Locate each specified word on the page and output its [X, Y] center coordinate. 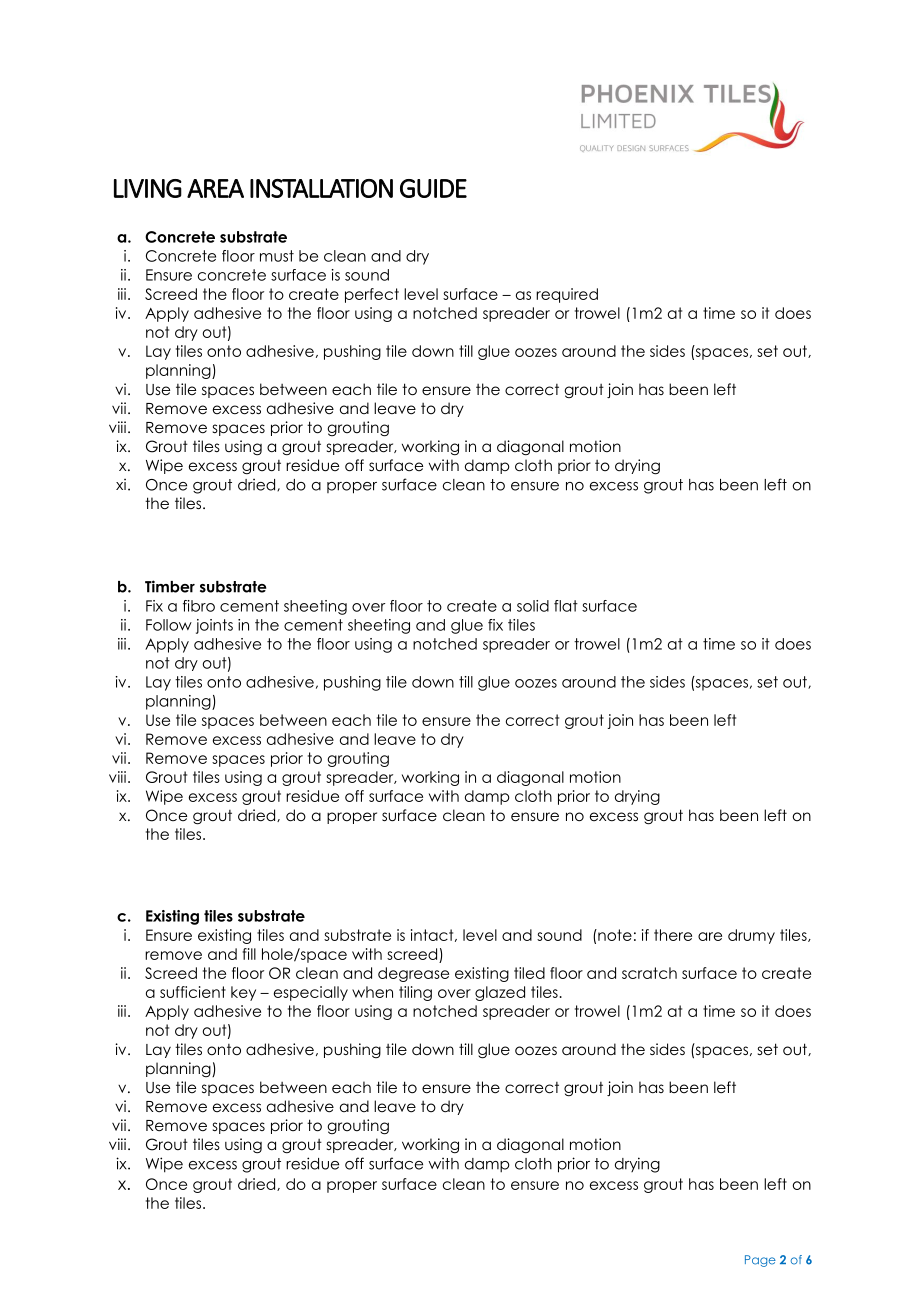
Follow [169, 625]
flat [566, 606]
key [243, 993]
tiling [415, 993]
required [567, 295]
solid [533, 606]
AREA [215, 188]
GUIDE [433, 188]
